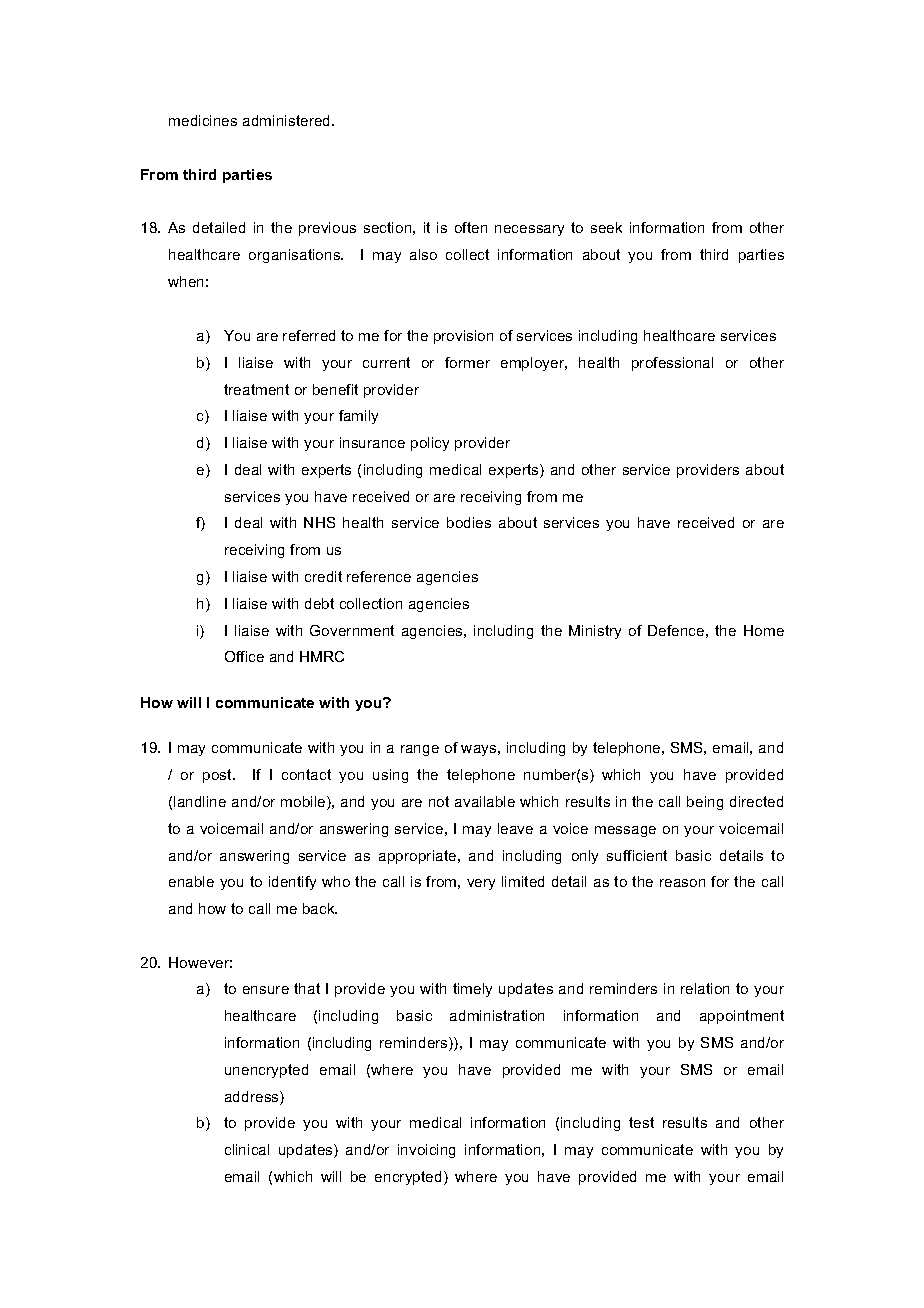  What do you see at coordinates (672, 364) in the page?
I see `professional` at bounding box center [672, 364].
